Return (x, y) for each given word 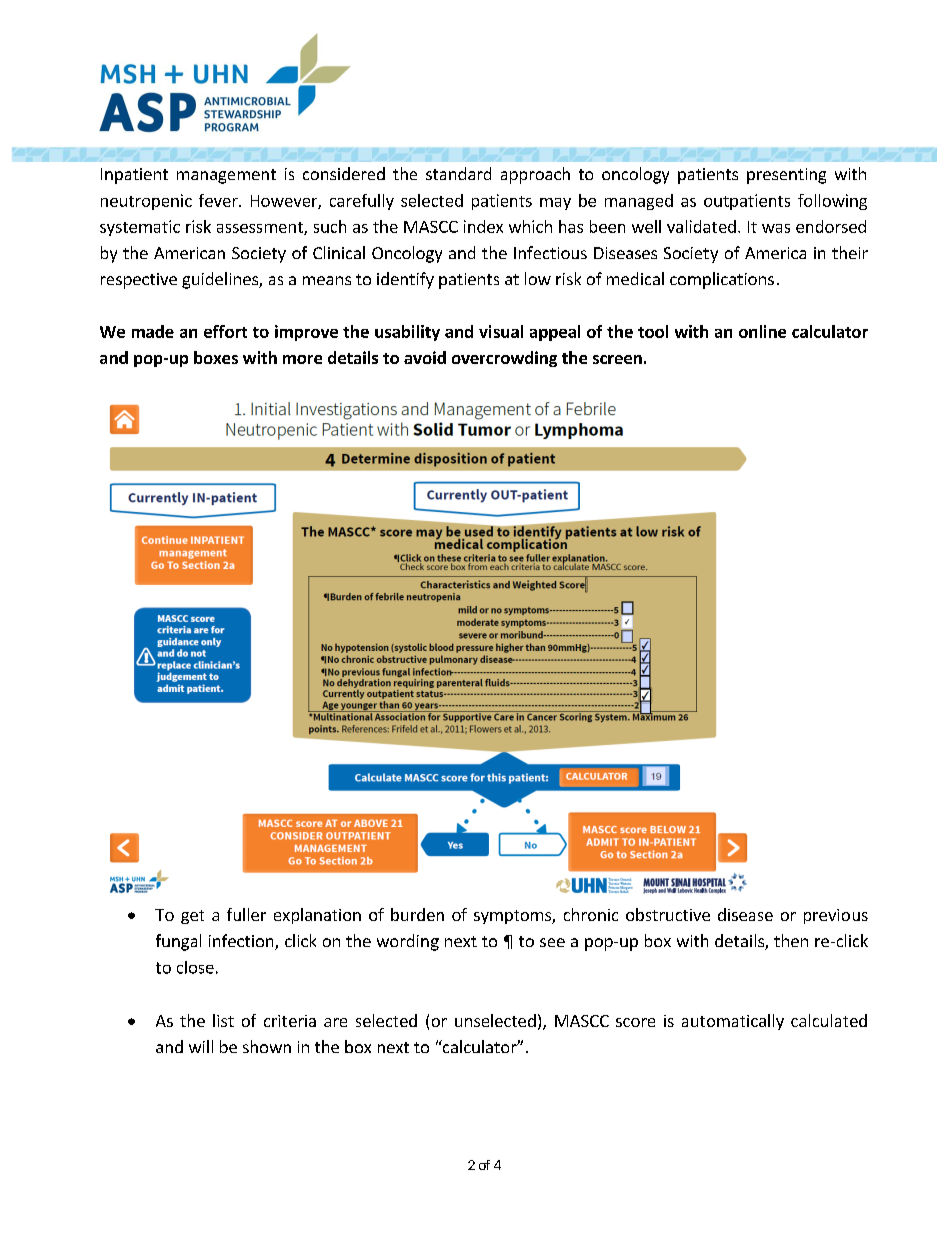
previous (836, 916)
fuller (246, 914)
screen (617, 359)
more (302, 359)
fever (219, 200)
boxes (216, 357)
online (762, 331)
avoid (425, 357)
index (483, 226)
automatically (733, 1022)
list (223, 1020)
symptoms (513, 917)
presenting (786, 176)
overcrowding (504, 359)
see (552, 942)
